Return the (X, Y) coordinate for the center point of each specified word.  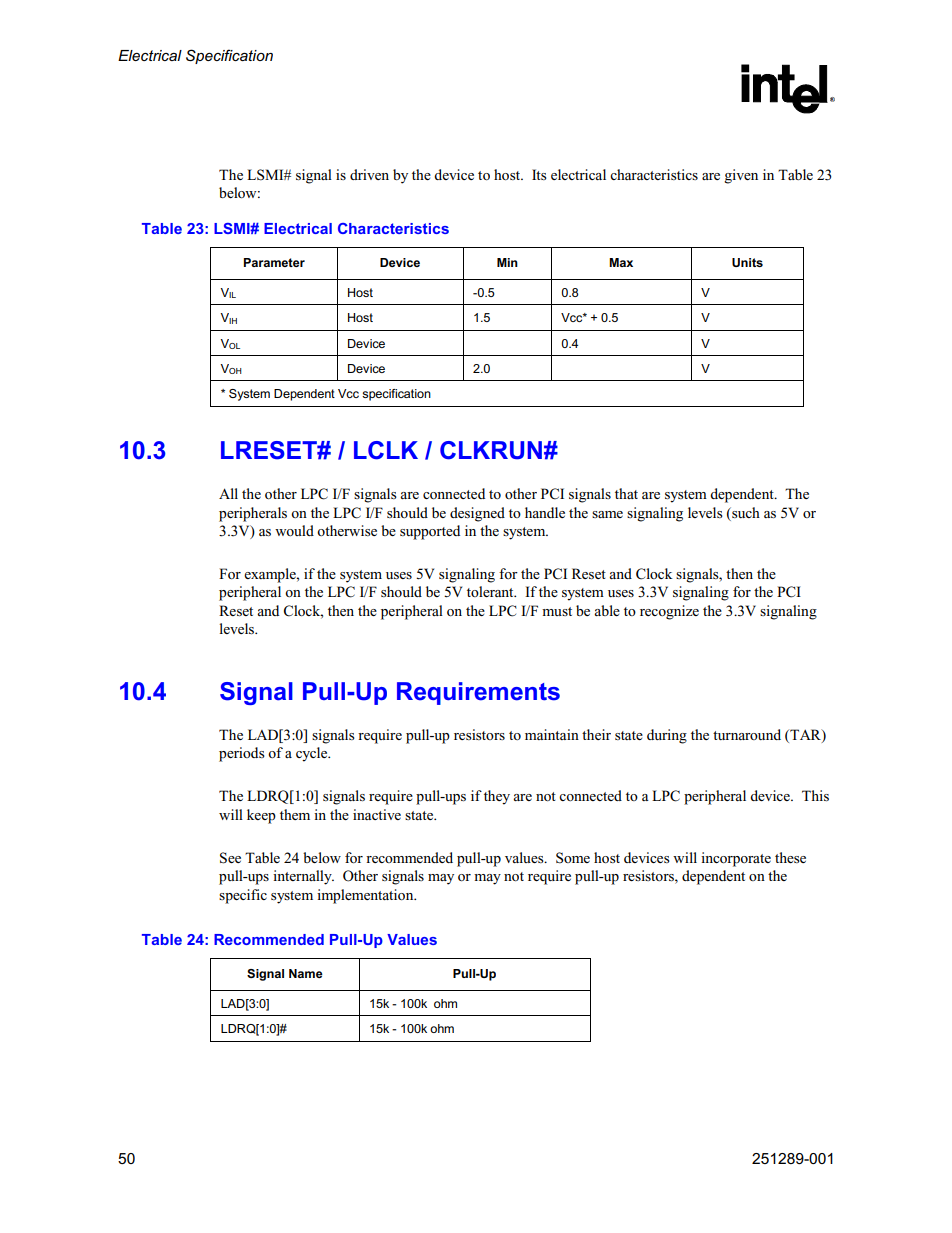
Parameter (274, 262)
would (294, 530)
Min (507, 262)
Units (747, 262)
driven (369, 174)
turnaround (747, 734)
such (745, 512)
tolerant (491, 591)
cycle (313, 754)
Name (306, 973)
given (741, 176)
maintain (552, 734)
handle (545, 512)
